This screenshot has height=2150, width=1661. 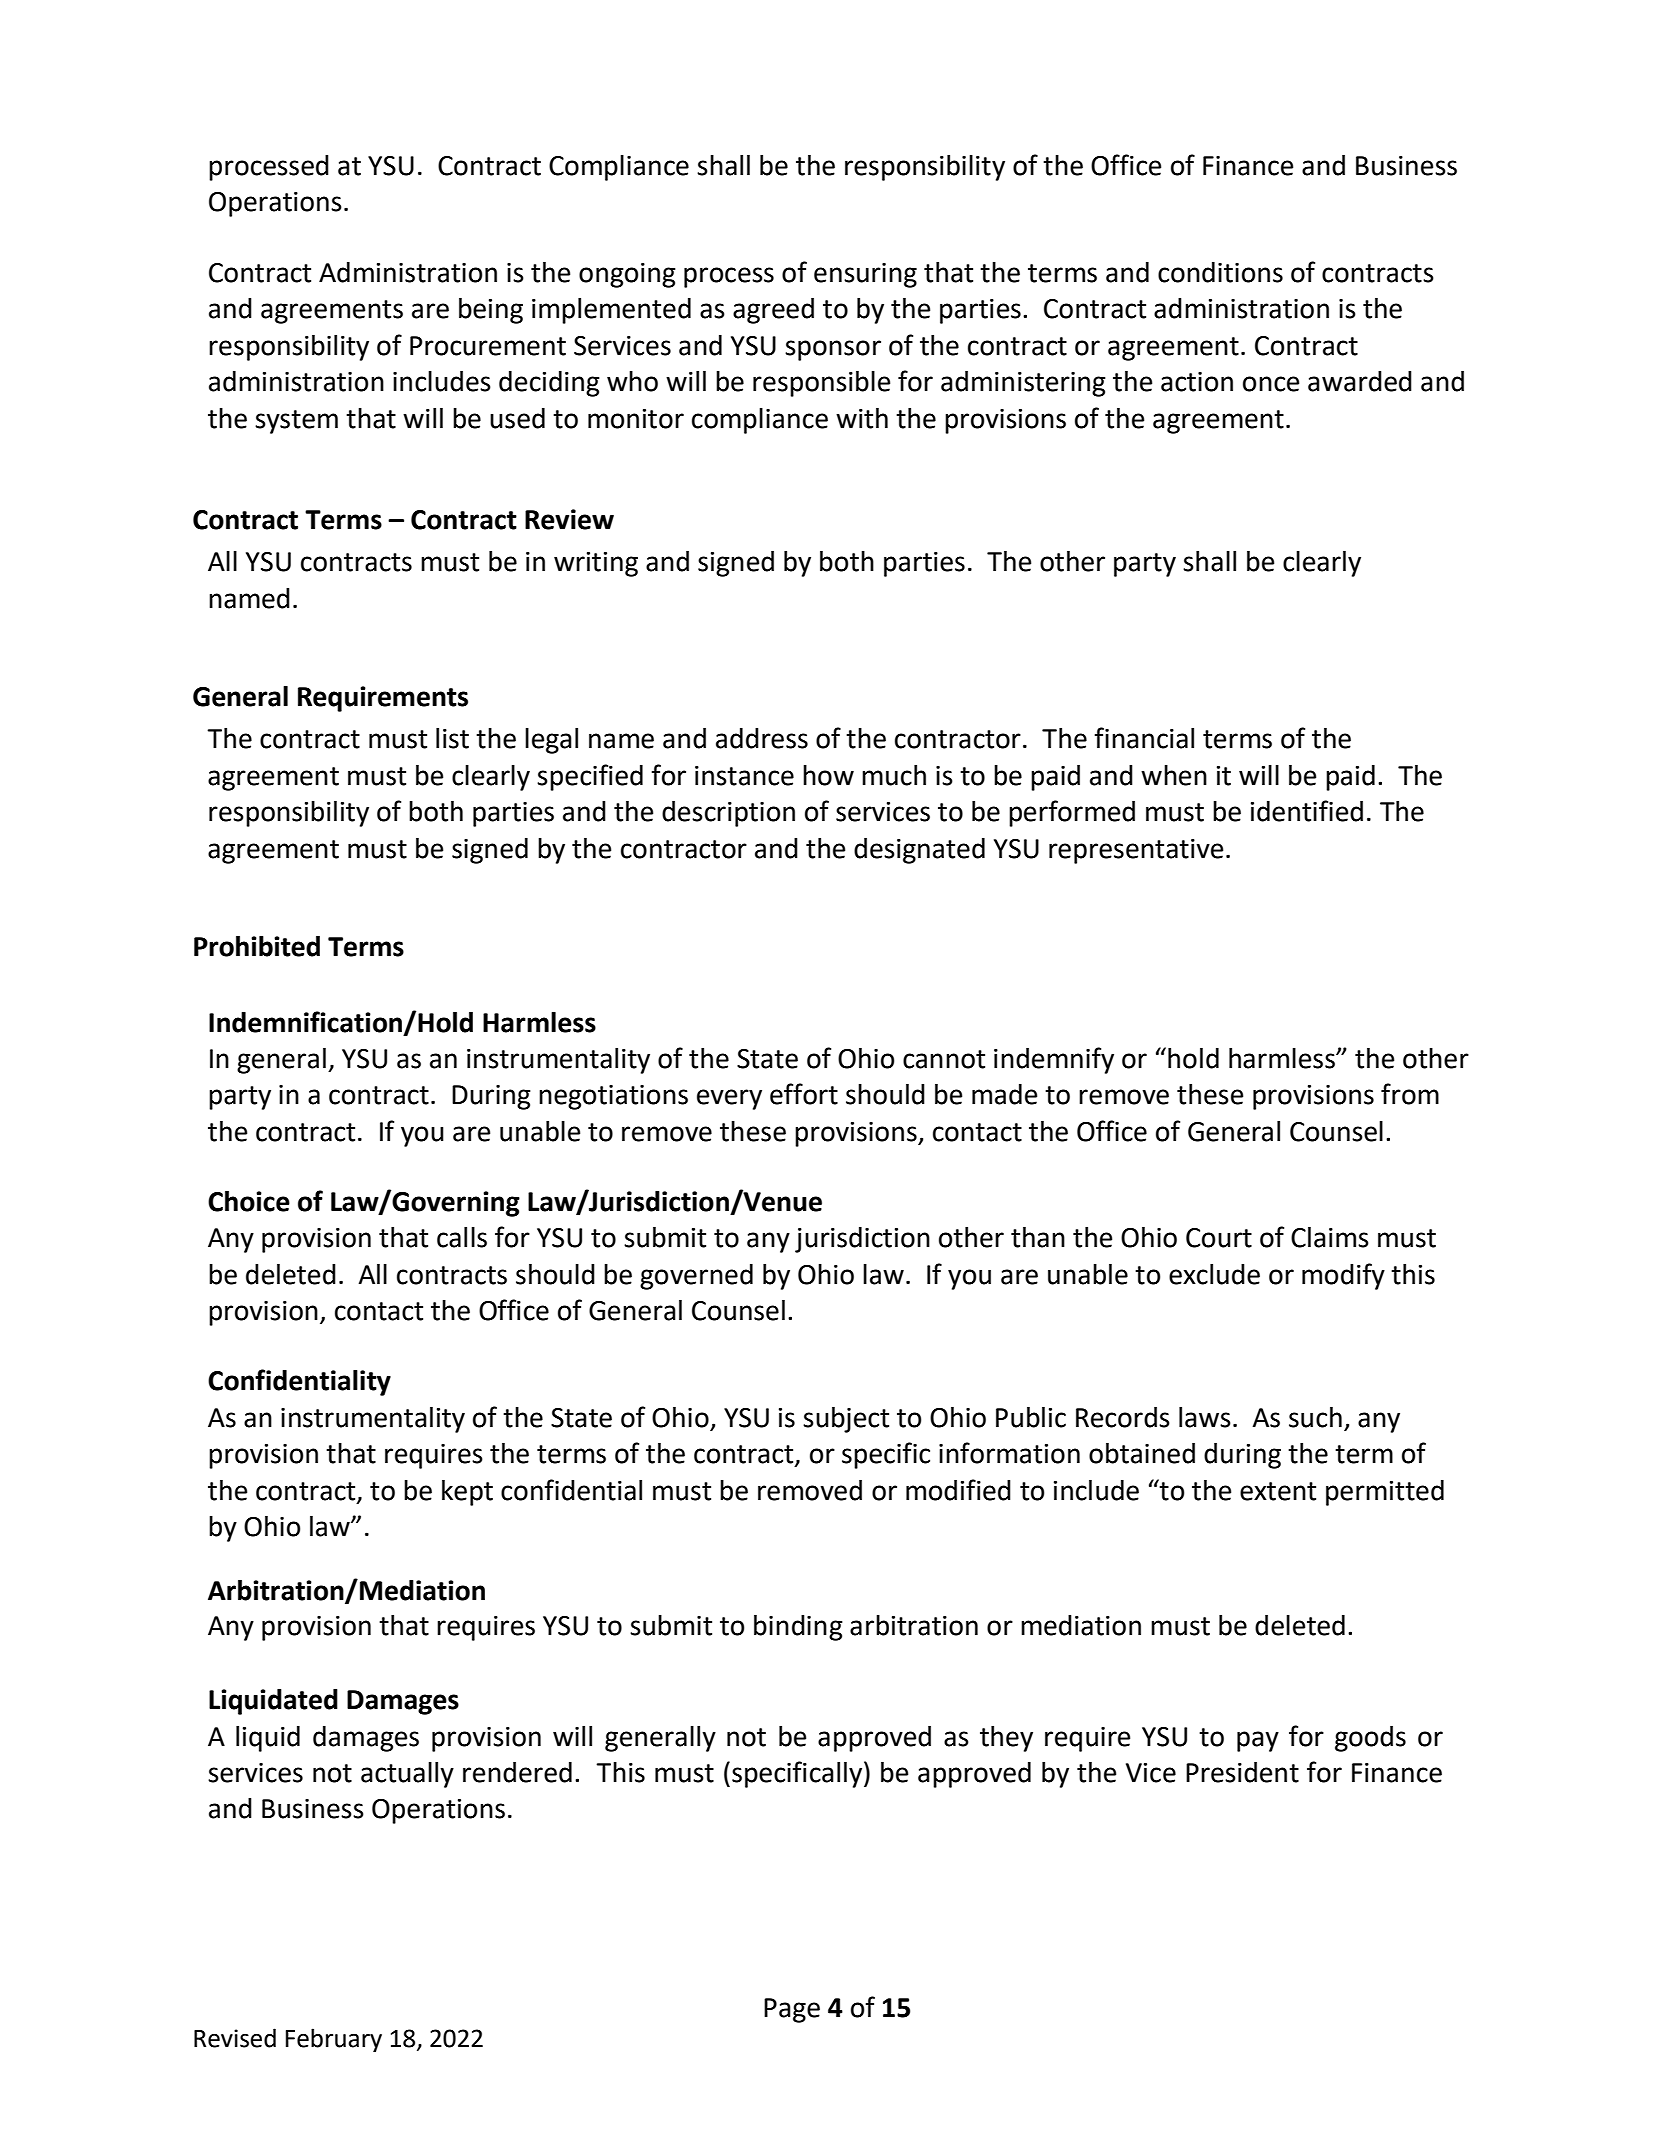 What do you see at coordinates (462, 1237) in the screenshot?
I see `calls` at bounding box center [462, 1237].
